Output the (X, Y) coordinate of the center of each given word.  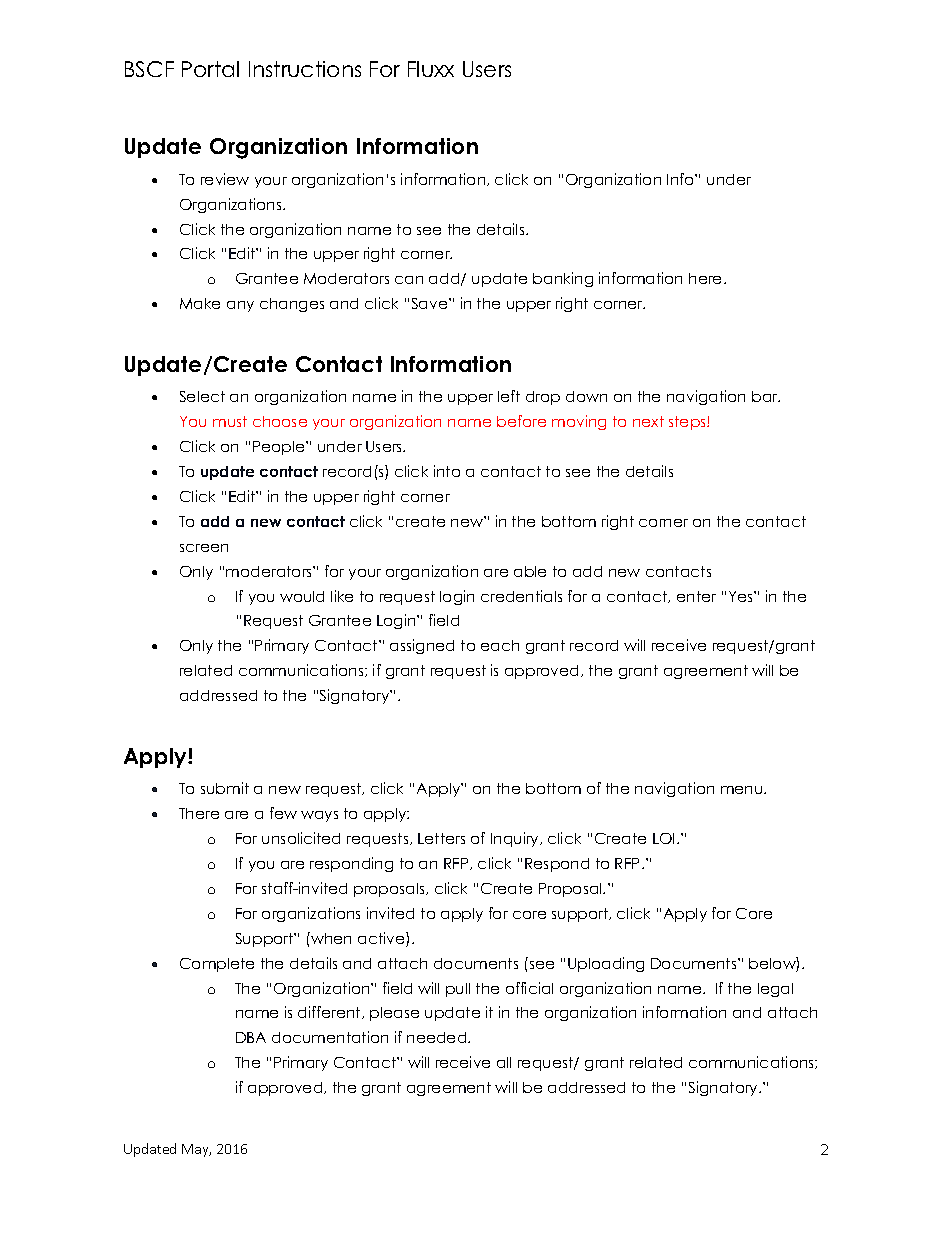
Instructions (305, 69)
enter (696, 596)
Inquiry (516, 839)
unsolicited (301, 838)
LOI (663, 838)
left (509, 396)
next (648, 421)
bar (766, 396)
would (302, 596)
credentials (521, 596)
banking (563, 279)
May (196, 1150)
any (240, 306)
